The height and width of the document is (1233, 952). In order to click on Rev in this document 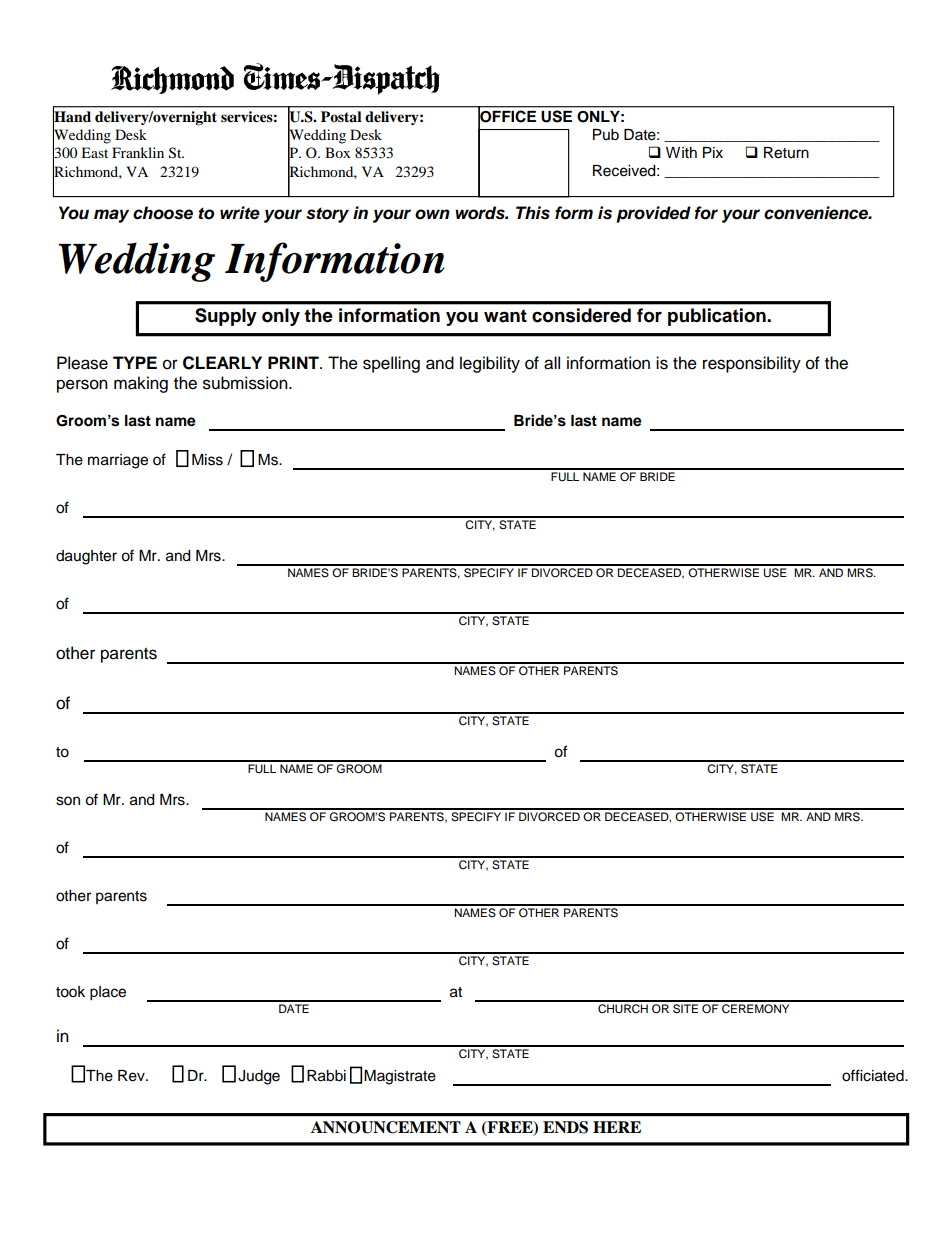, I will do `click(132, 1076)`.
